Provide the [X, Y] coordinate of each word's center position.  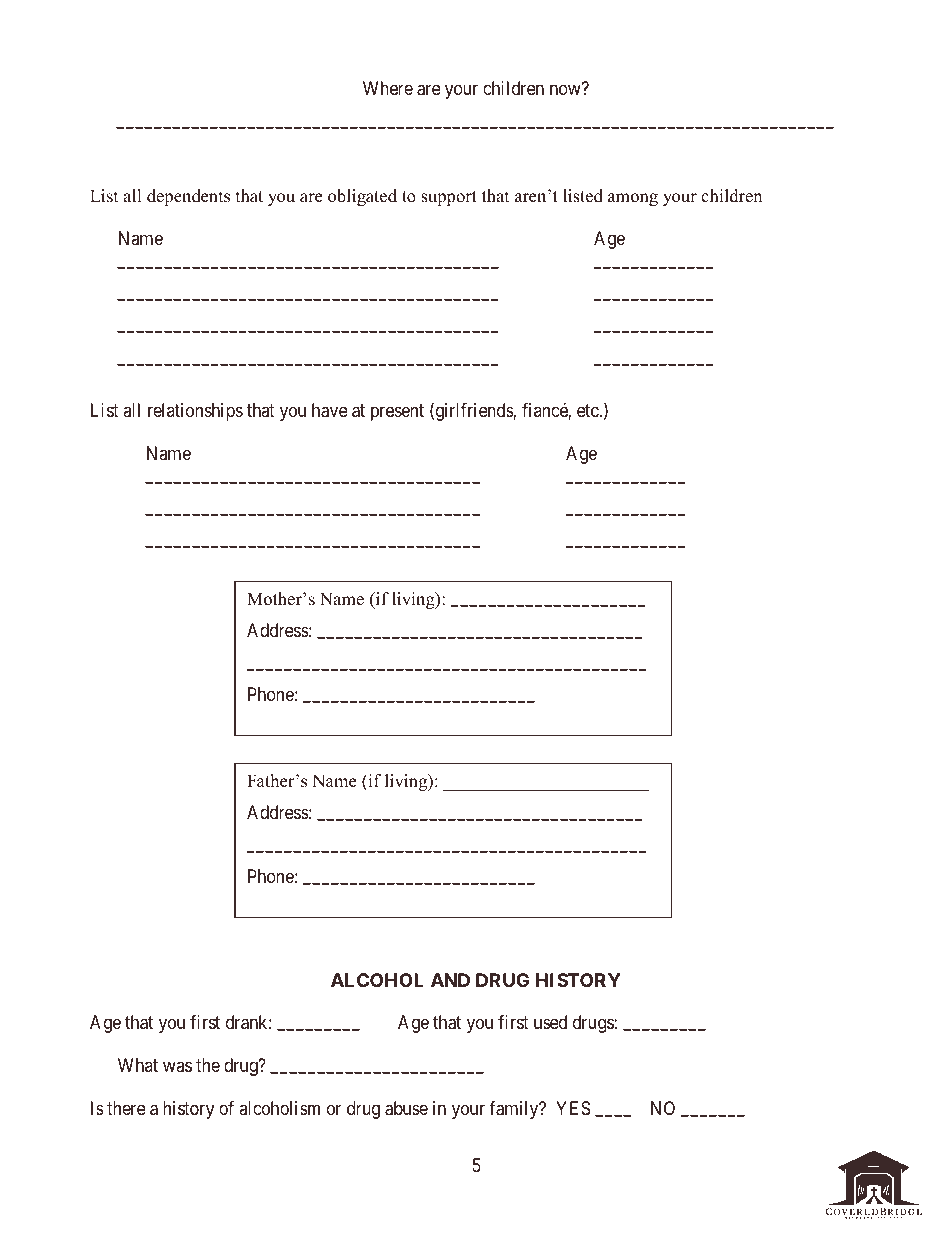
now [565, 90]
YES [573, 1108]
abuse [406, 1108]
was [177, 1067]
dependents [188, 197]
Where [388, 88]
